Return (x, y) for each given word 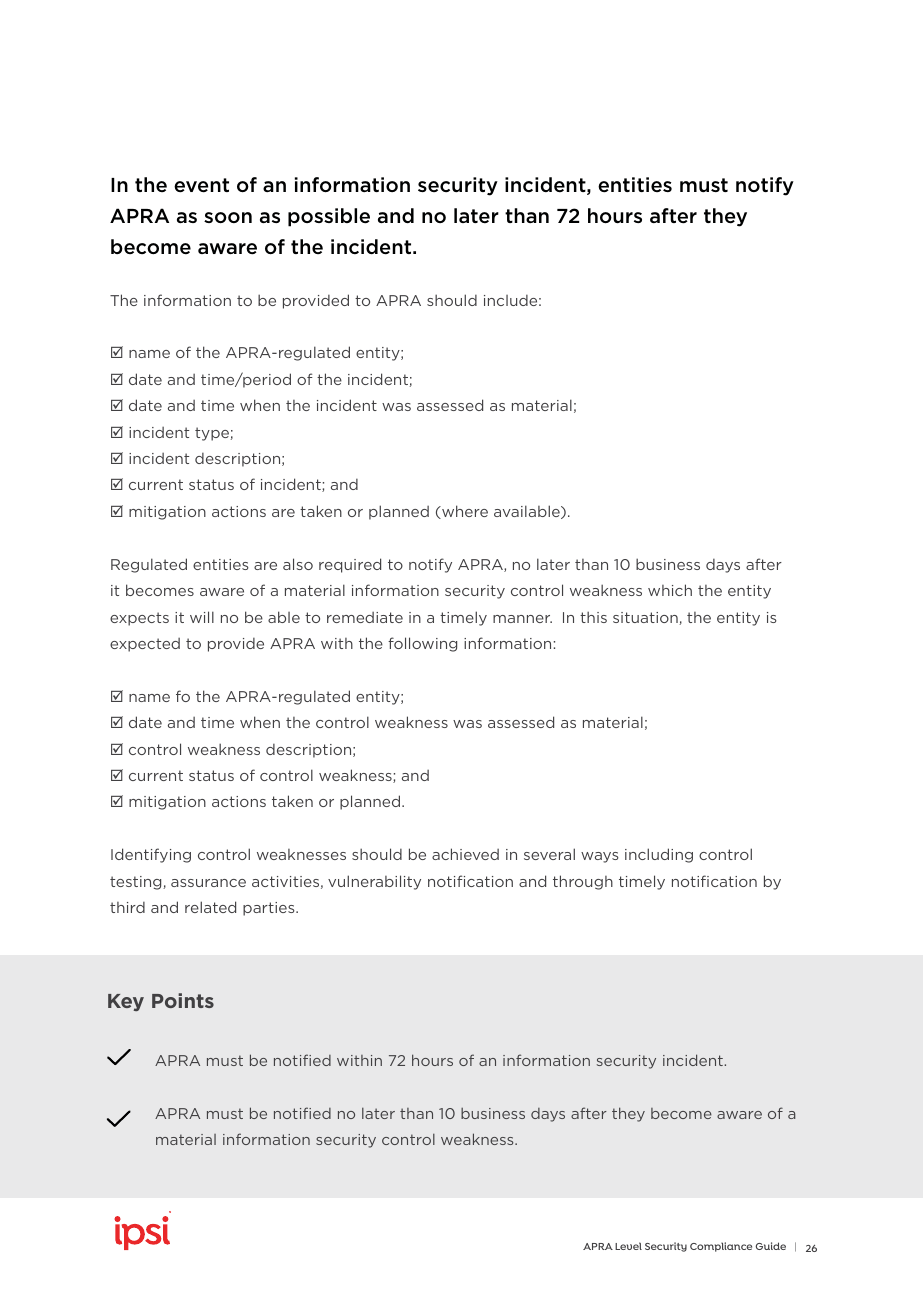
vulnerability (374, 882)
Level (628, 1246)
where (464, 512)
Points (183, 1000)
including (659, 855)
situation (646, 618)
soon (228, 217)
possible (329, 217)
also (298, 564)
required (350, 565)
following (422, 644)
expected (145, 645)
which (670, 590)
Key (126, 1002)
